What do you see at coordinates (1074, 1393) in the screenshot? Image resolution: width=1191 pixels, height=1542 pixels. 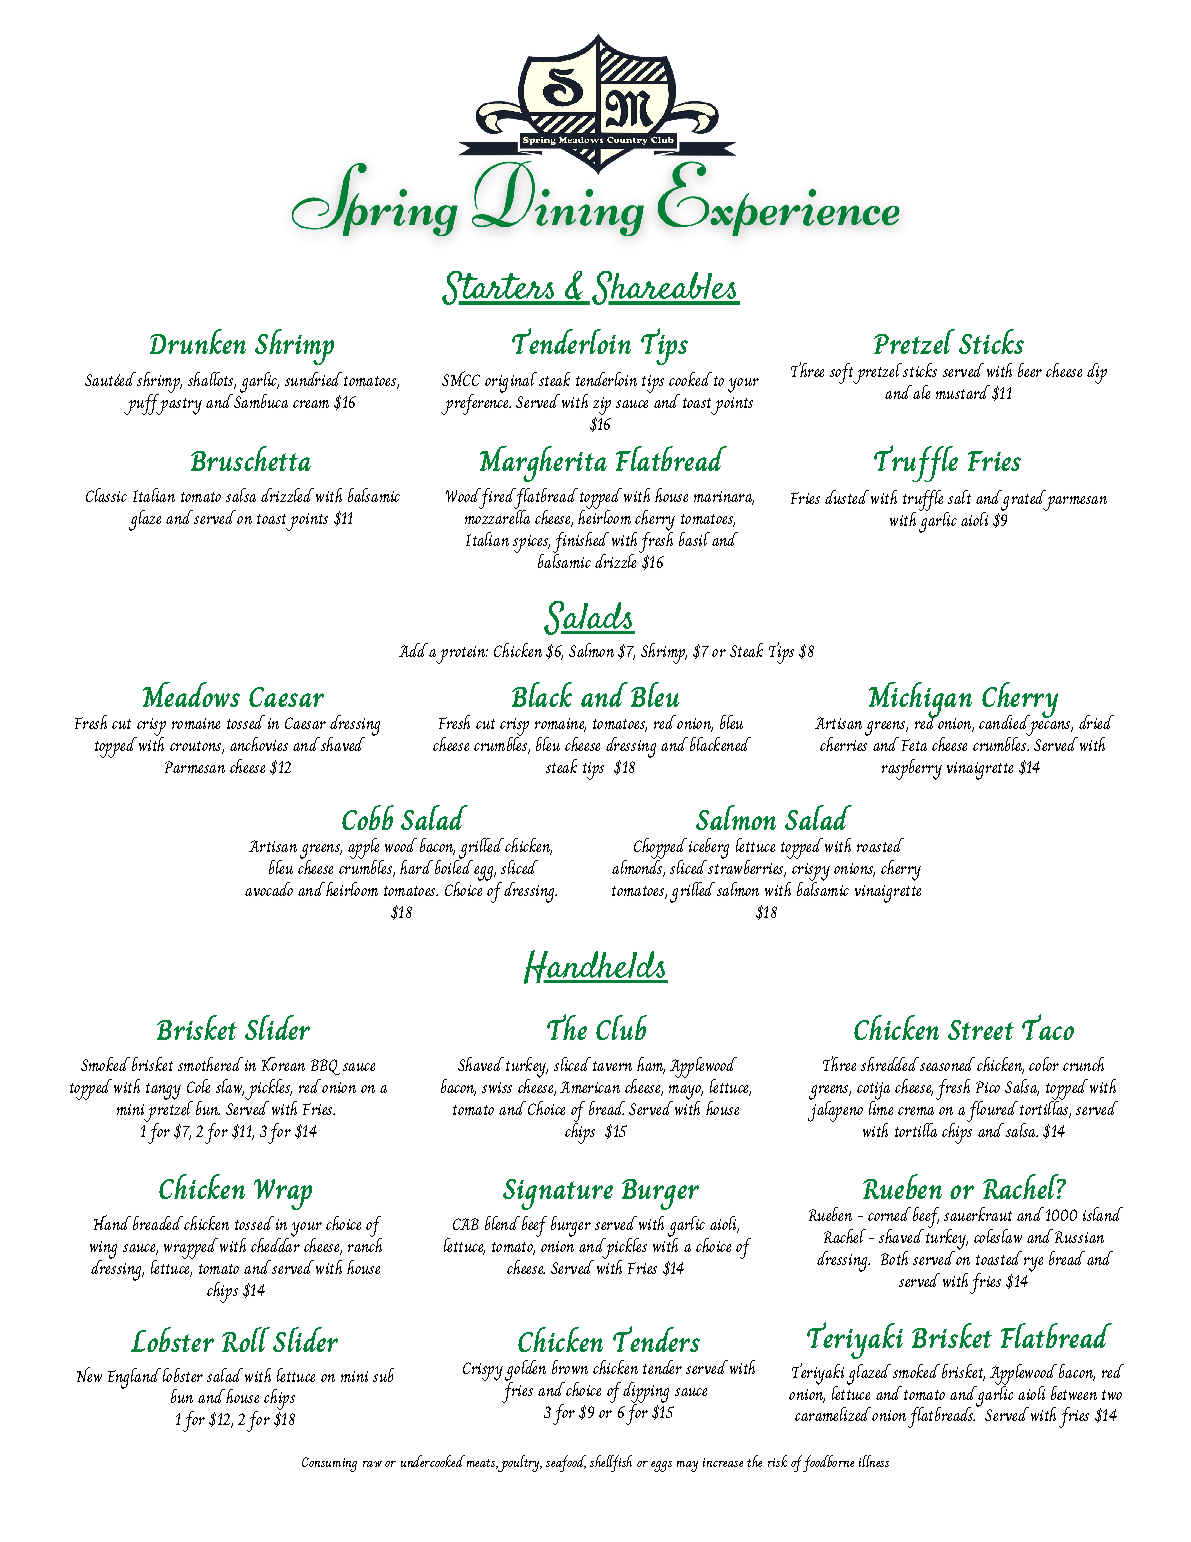 I see `between` at bounding box center [1074, 1393].
